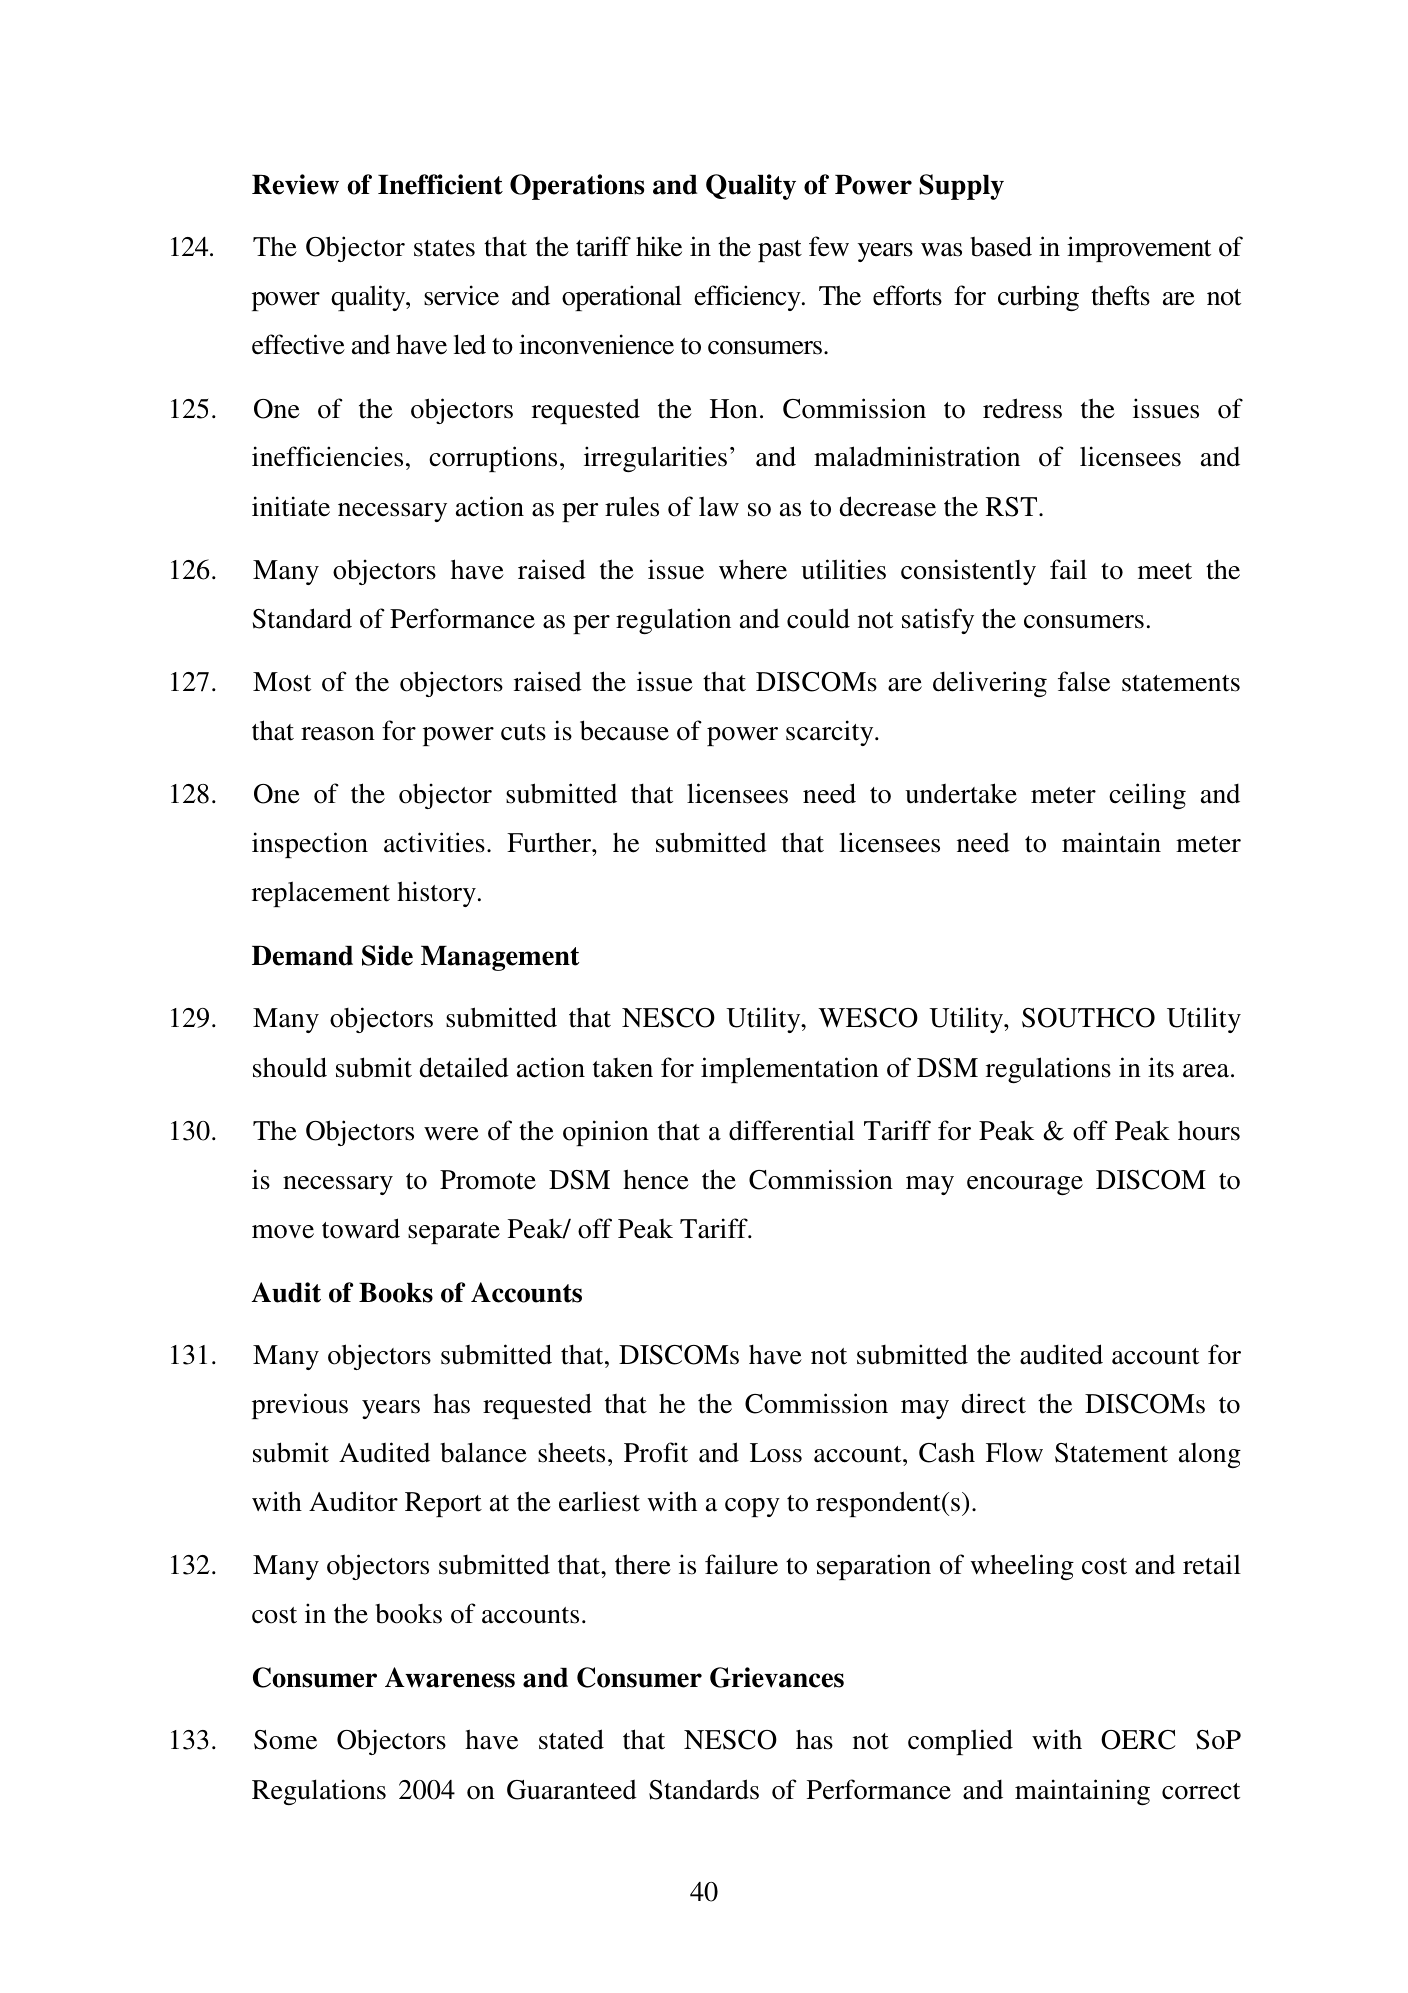 The image size is (1408, 1993). I want to click on Loss, so click(776, 1453).
